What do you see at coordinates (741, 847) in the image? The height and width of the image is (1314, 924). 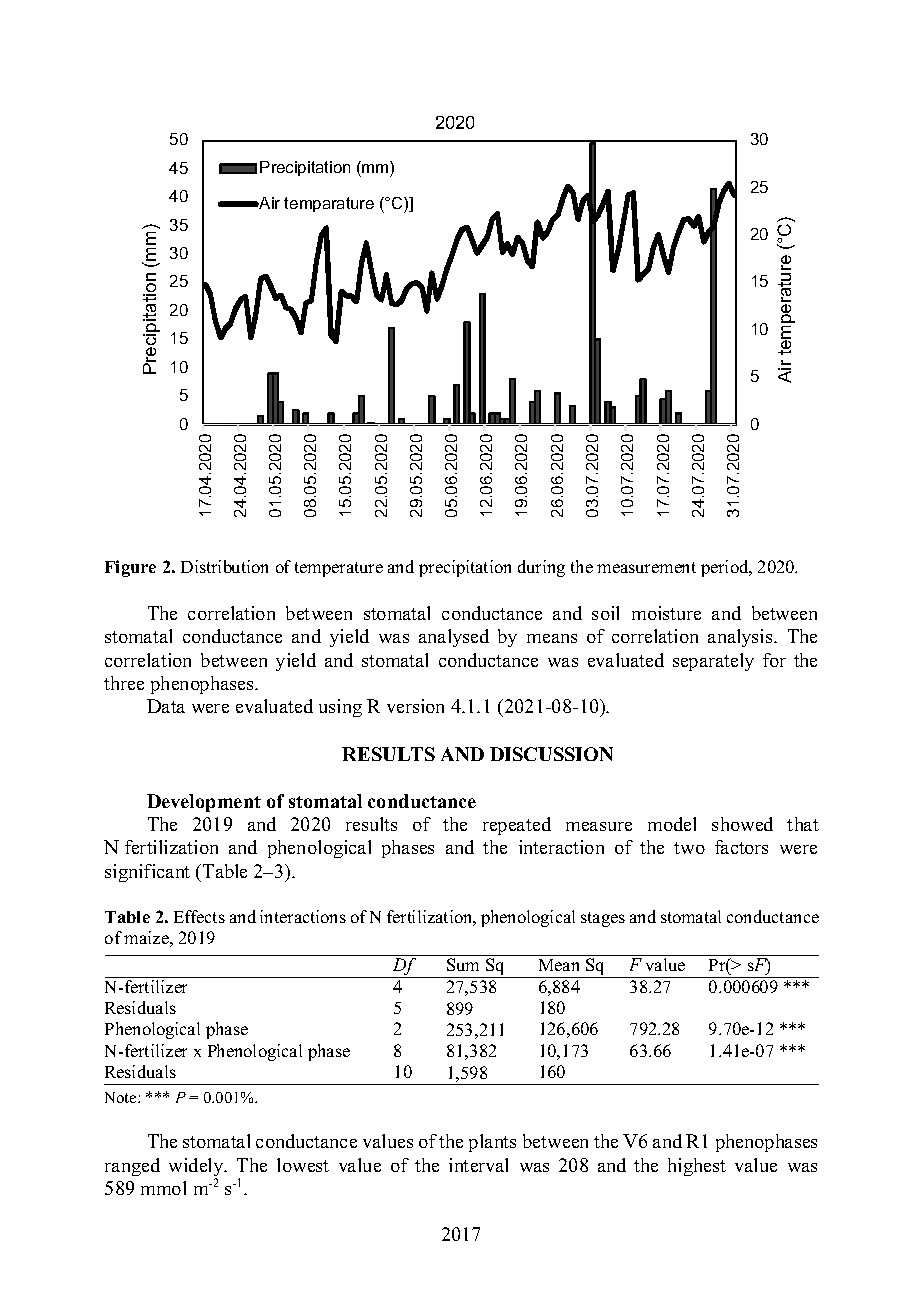 I see `factors` at bounding box center [741, 847].
